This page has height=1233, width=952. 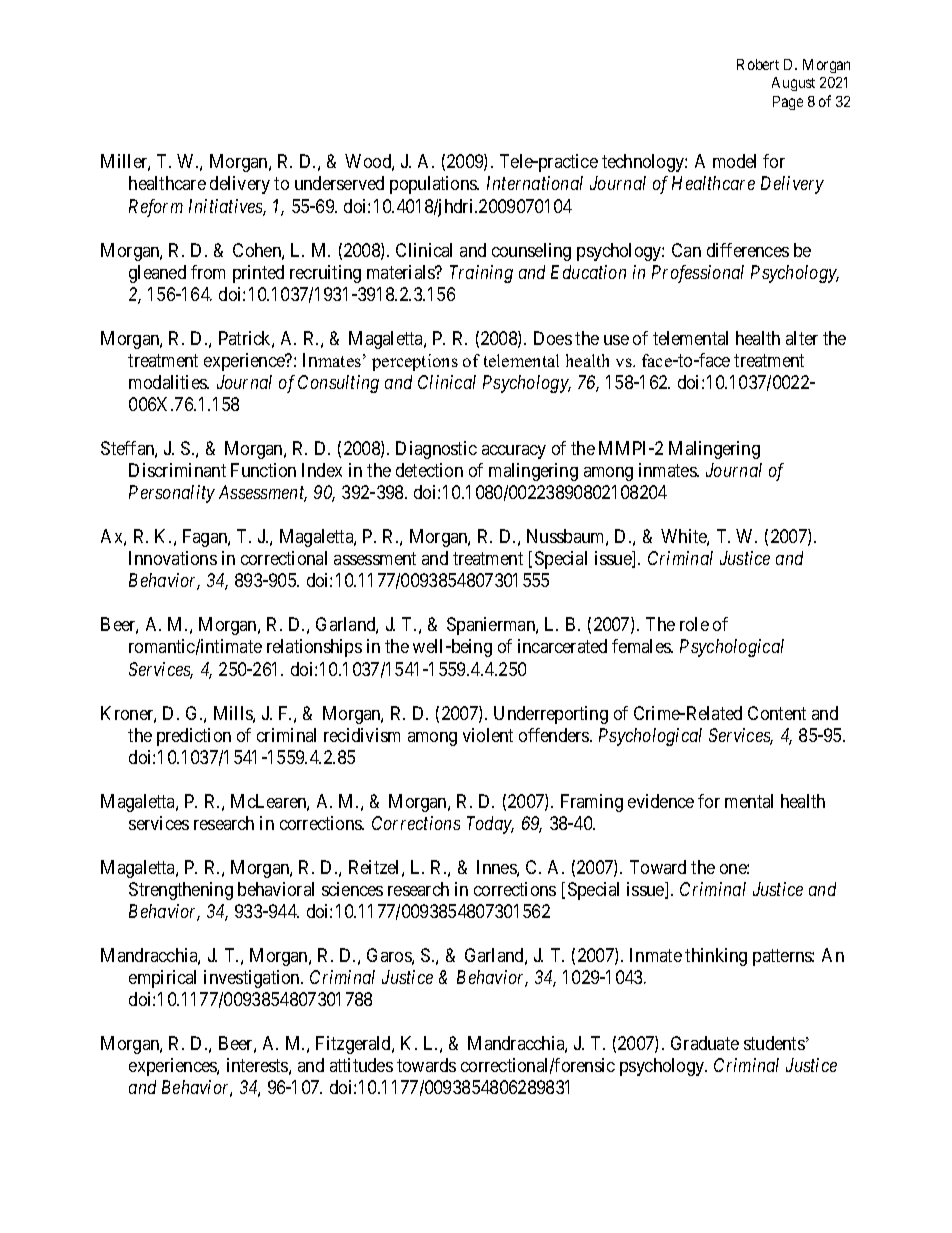 I want to click on underserved, so click(x=339, y=183).
